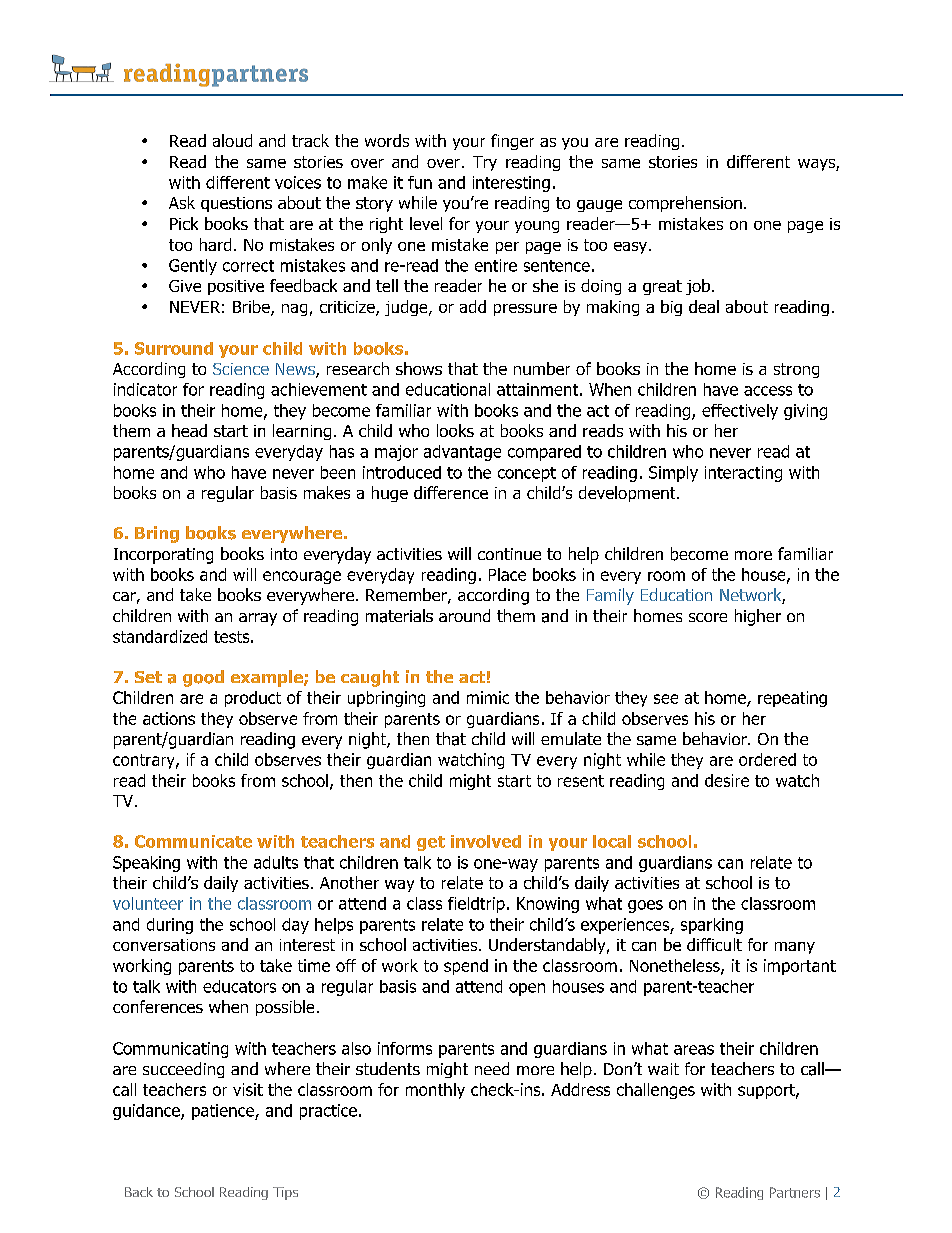 Image resolution: width=952 pixels, height=1233 pixels. Describe the element at coordinates (232, 140) in the image. I see `aloud` at that location.
